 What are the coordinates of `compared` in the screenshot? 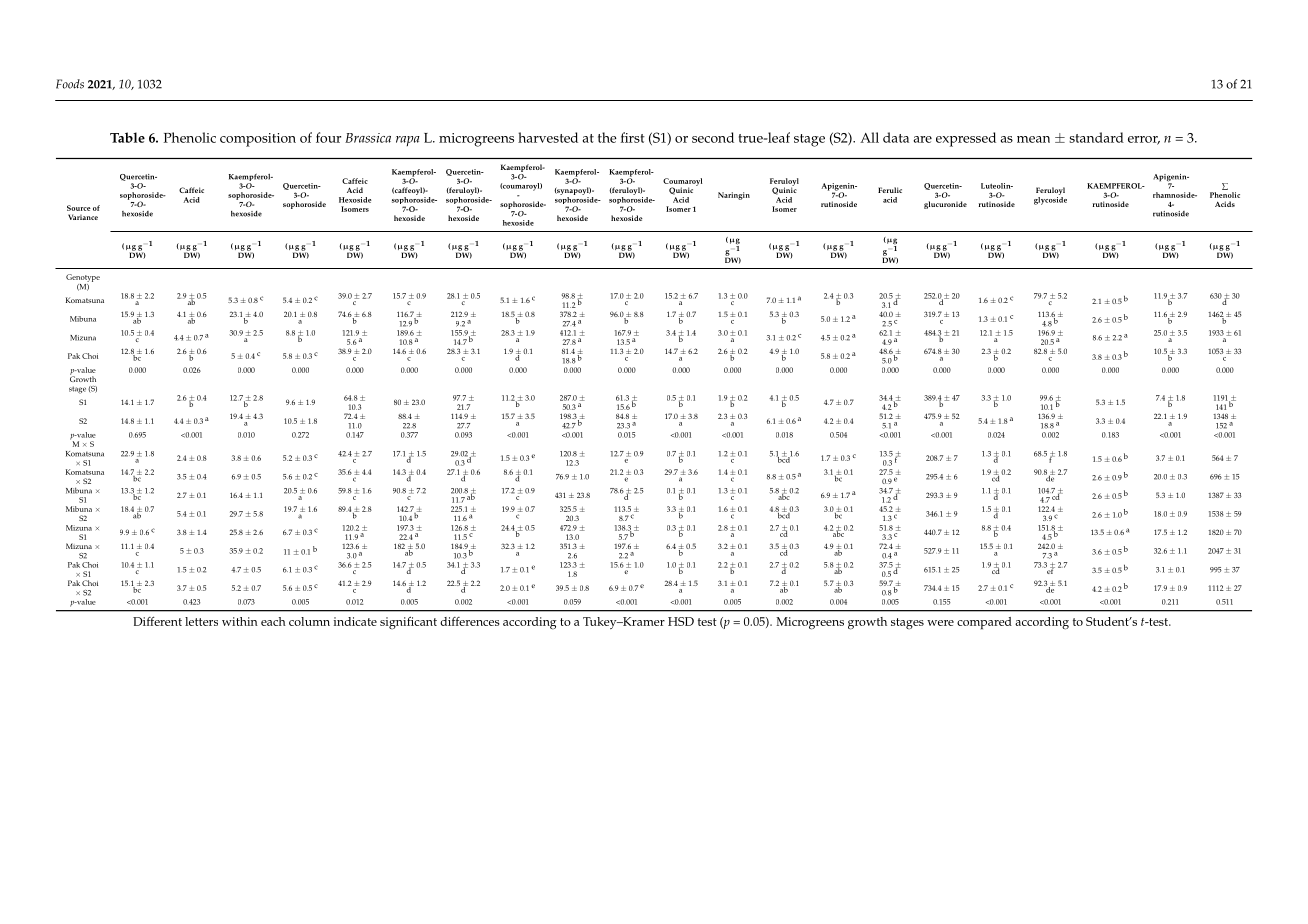 It's located at (984, 623).
